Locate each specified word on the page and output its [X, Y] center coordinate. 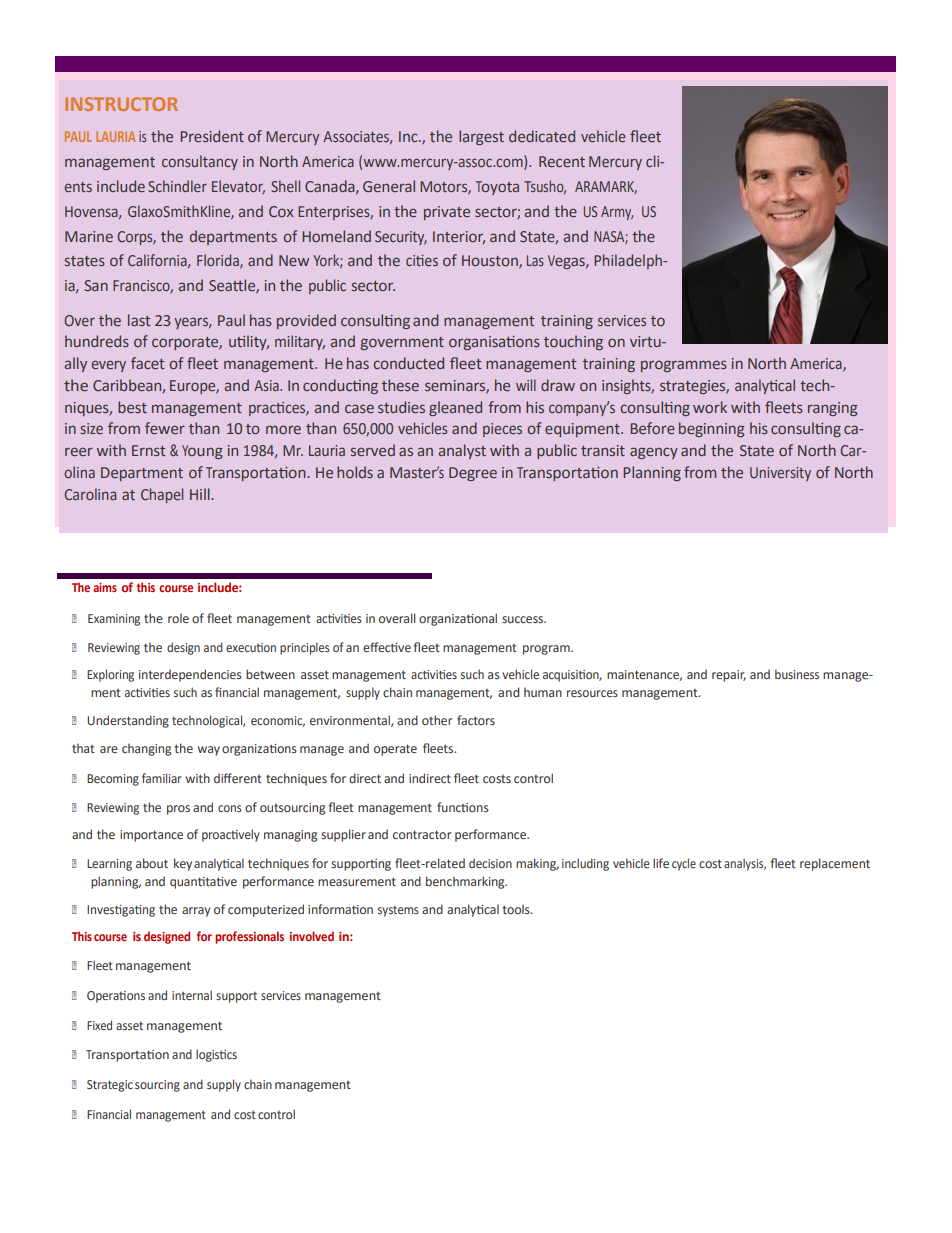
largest [481, 137]
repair [729, 676]
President [212, 136]
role [178, 618]
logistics [216, 1055]
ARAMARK [606, 187]
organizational [458, 619]
